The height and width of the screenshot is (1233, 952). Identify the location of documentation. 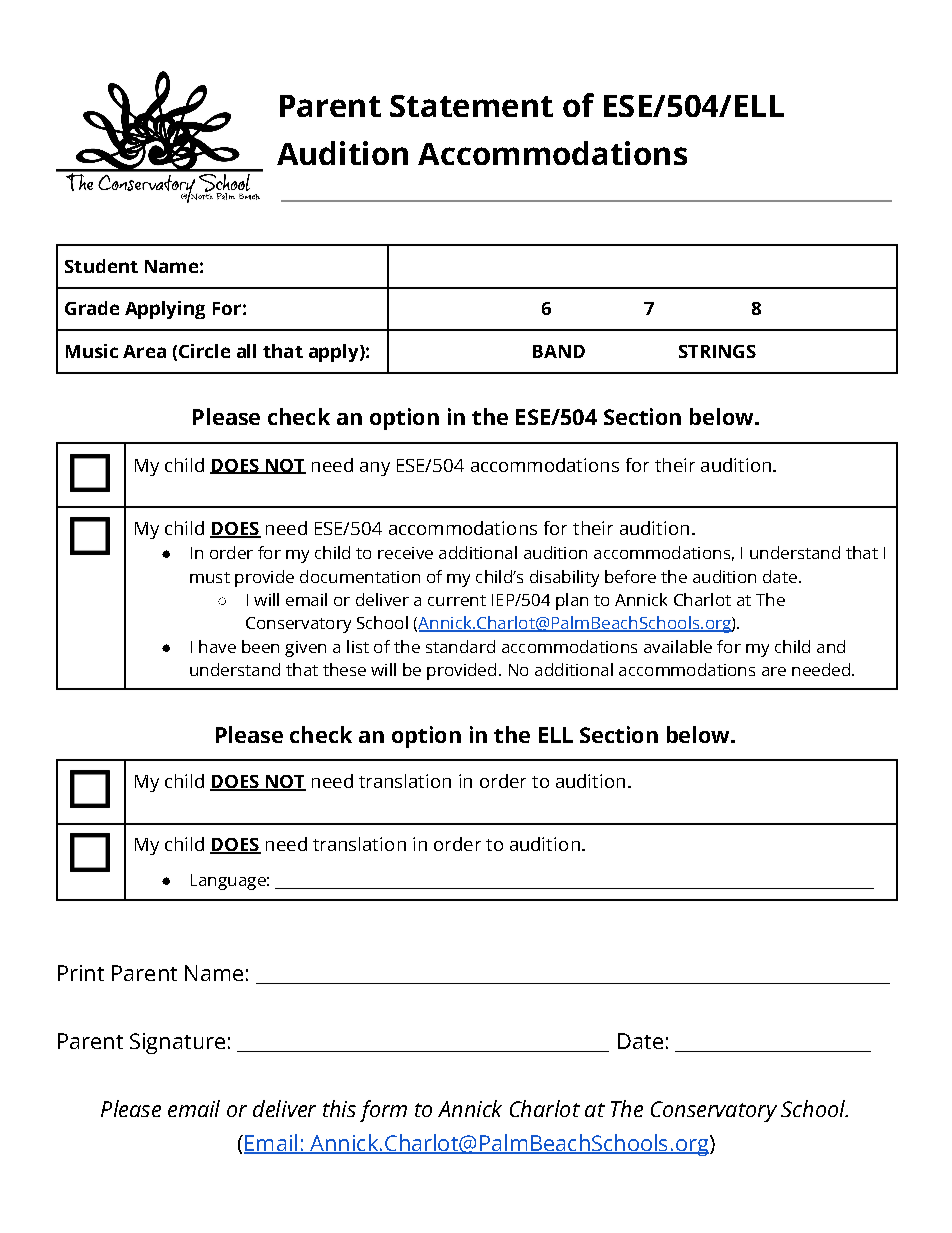
(360, 576).
